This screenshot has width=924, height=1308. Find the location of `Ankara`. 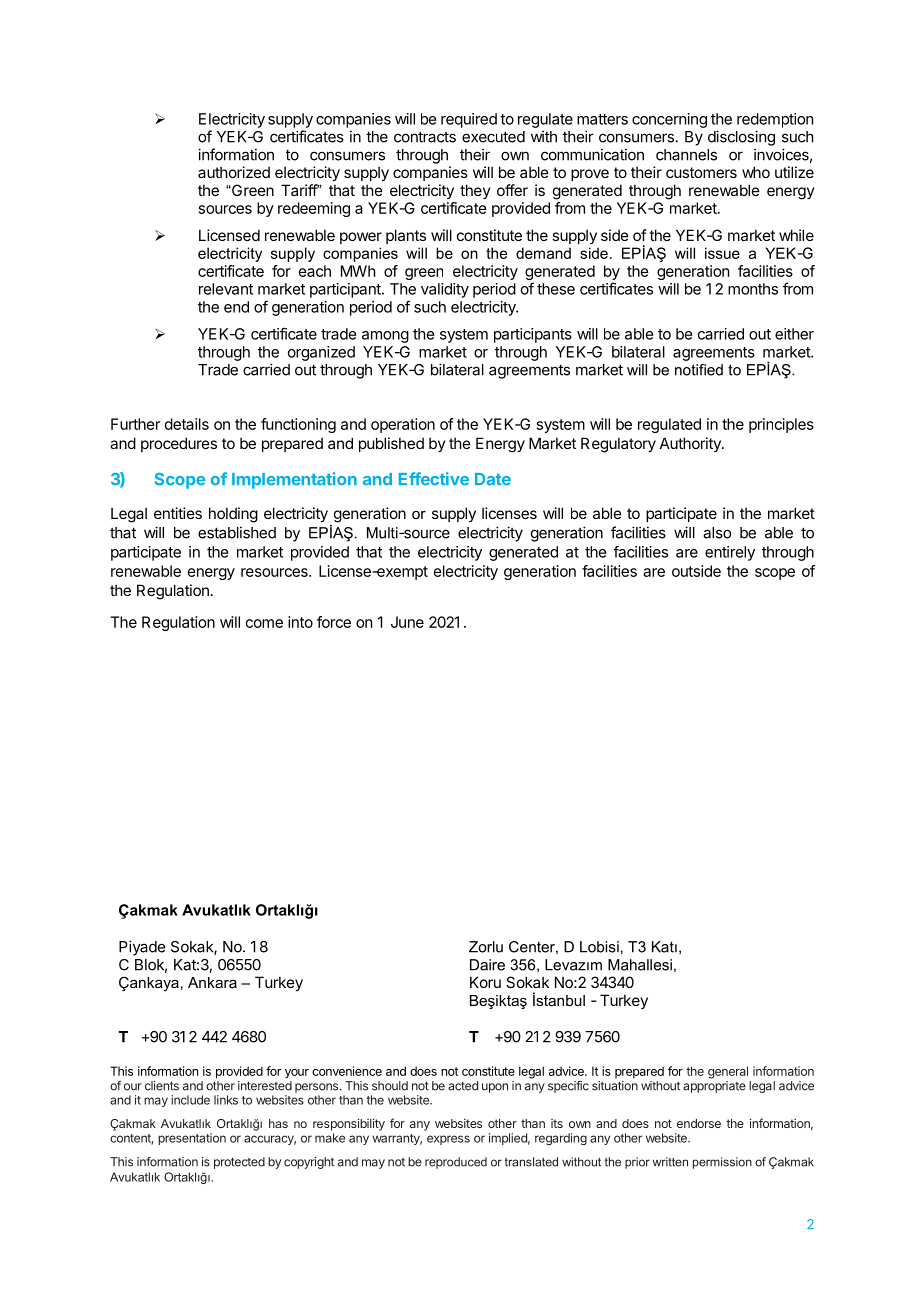

Ankara is located at coordinates (212, 982).
